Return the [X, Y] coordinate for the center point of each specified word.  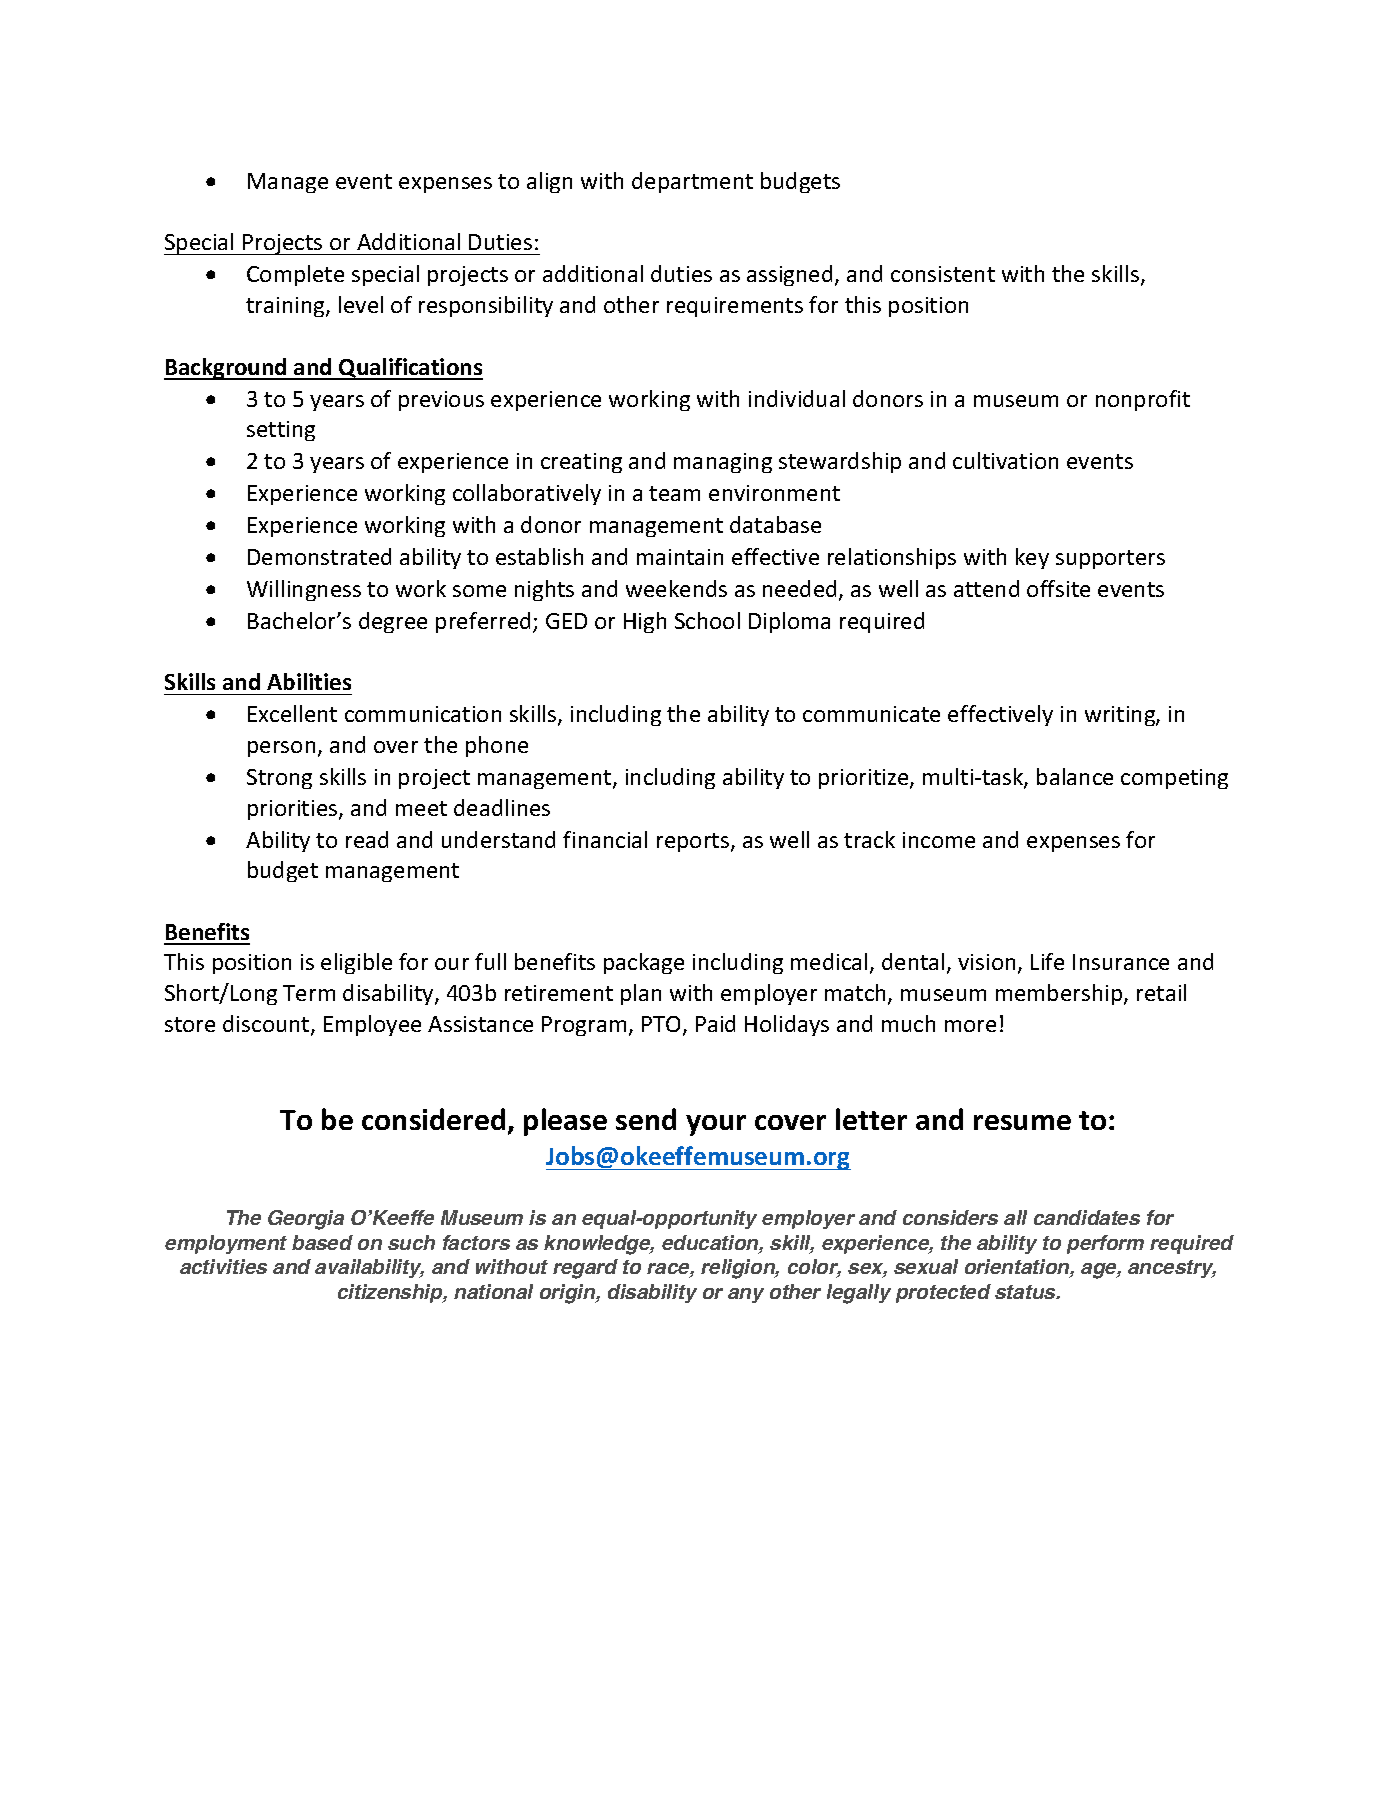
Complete [295, 275]
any [746, 1295]
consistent [943, 274]
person [281, 749]
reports [694, 842]
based [322, 1242]
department [692, 182]
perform [1105, 1244]
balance [1075, 776]
